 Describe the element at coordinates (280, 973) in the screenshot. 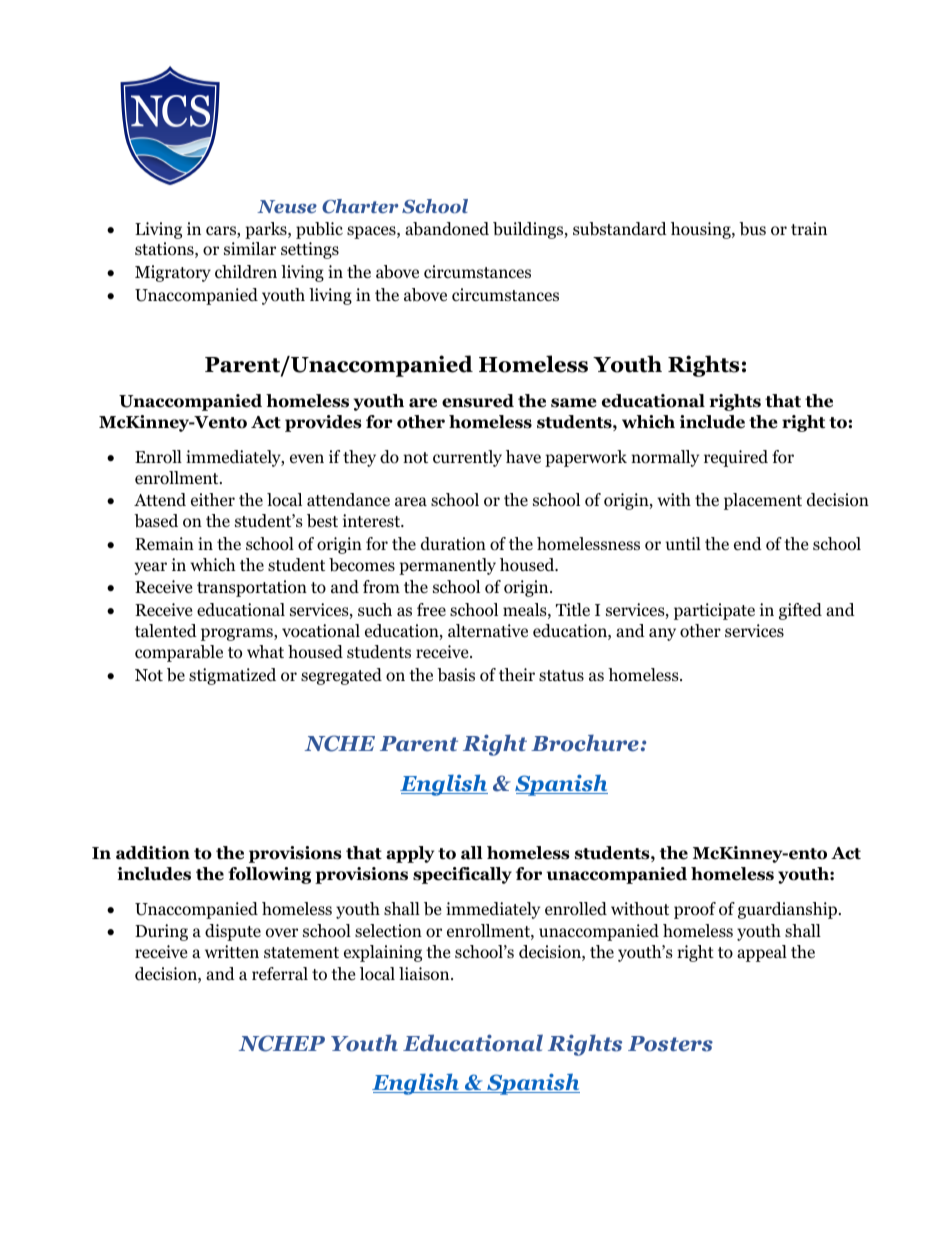

I see `referral` at that location.
